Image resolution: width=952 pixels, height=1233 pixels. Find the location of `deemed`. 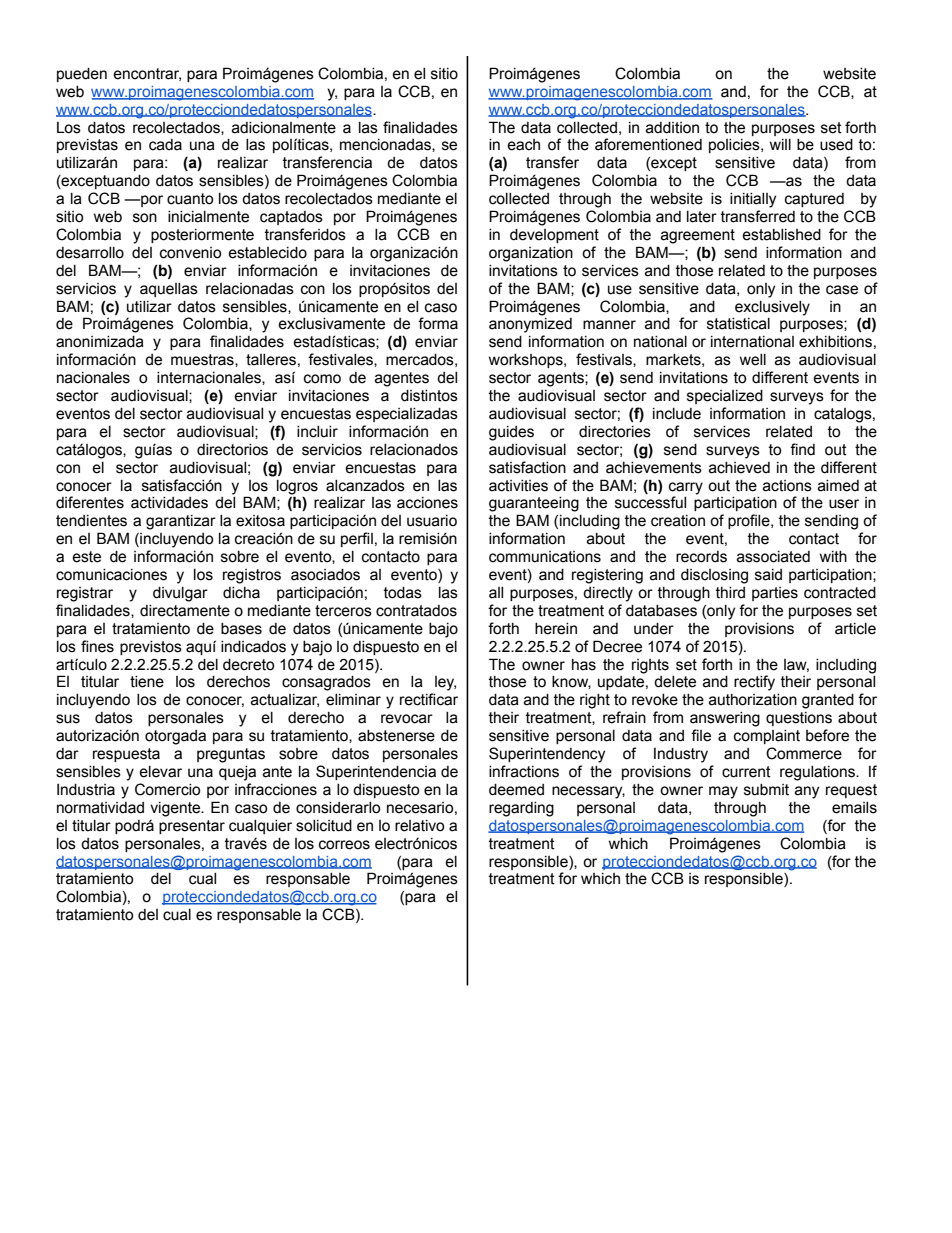

deemed is located at coordinates (516, 790).
